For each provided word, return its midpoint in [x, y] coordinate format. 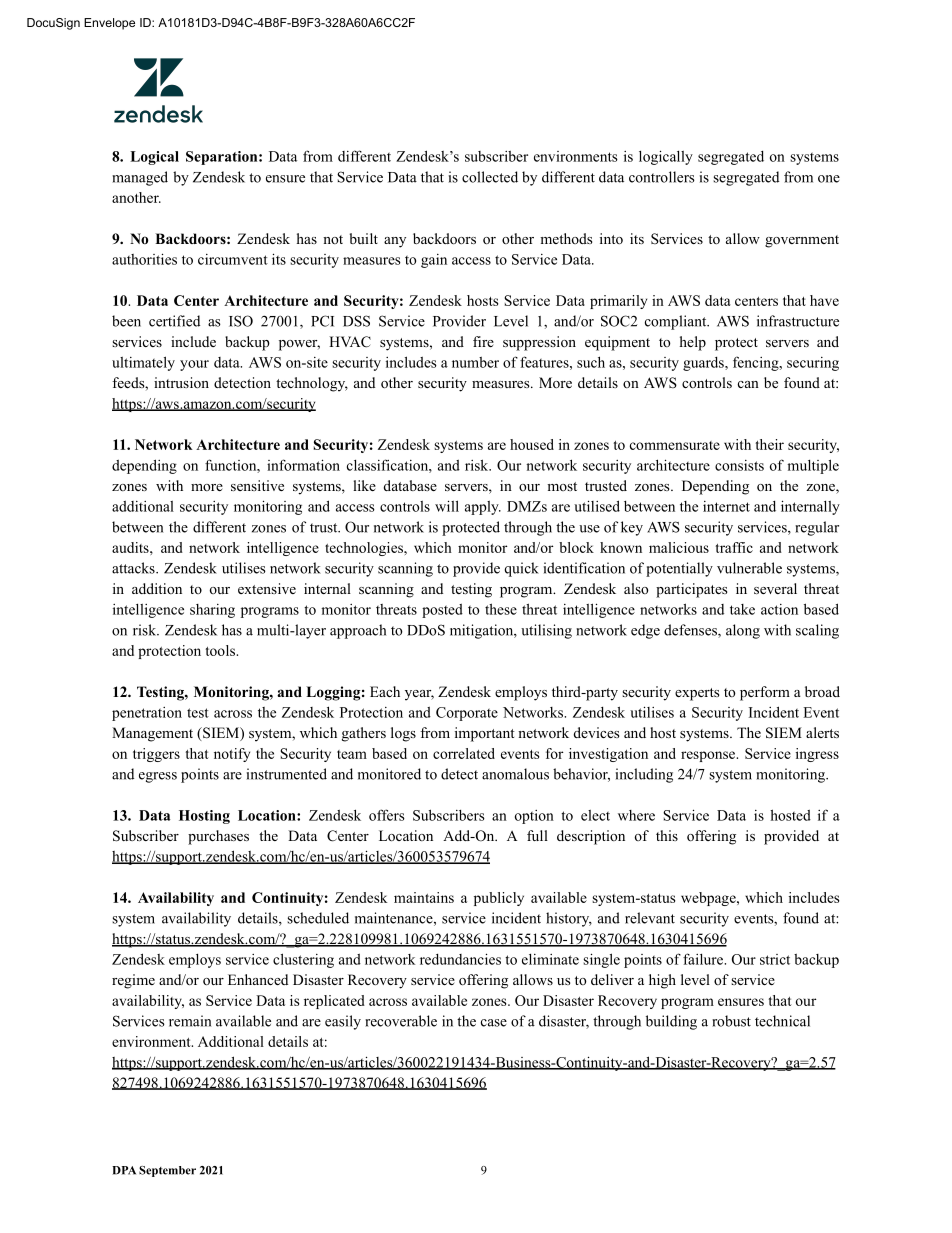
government [802, 241]
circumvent [233, 259]
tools [221, 650]
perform [765, 693]
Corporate [467, 714]
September [167, 1171]
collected [490, 177]
